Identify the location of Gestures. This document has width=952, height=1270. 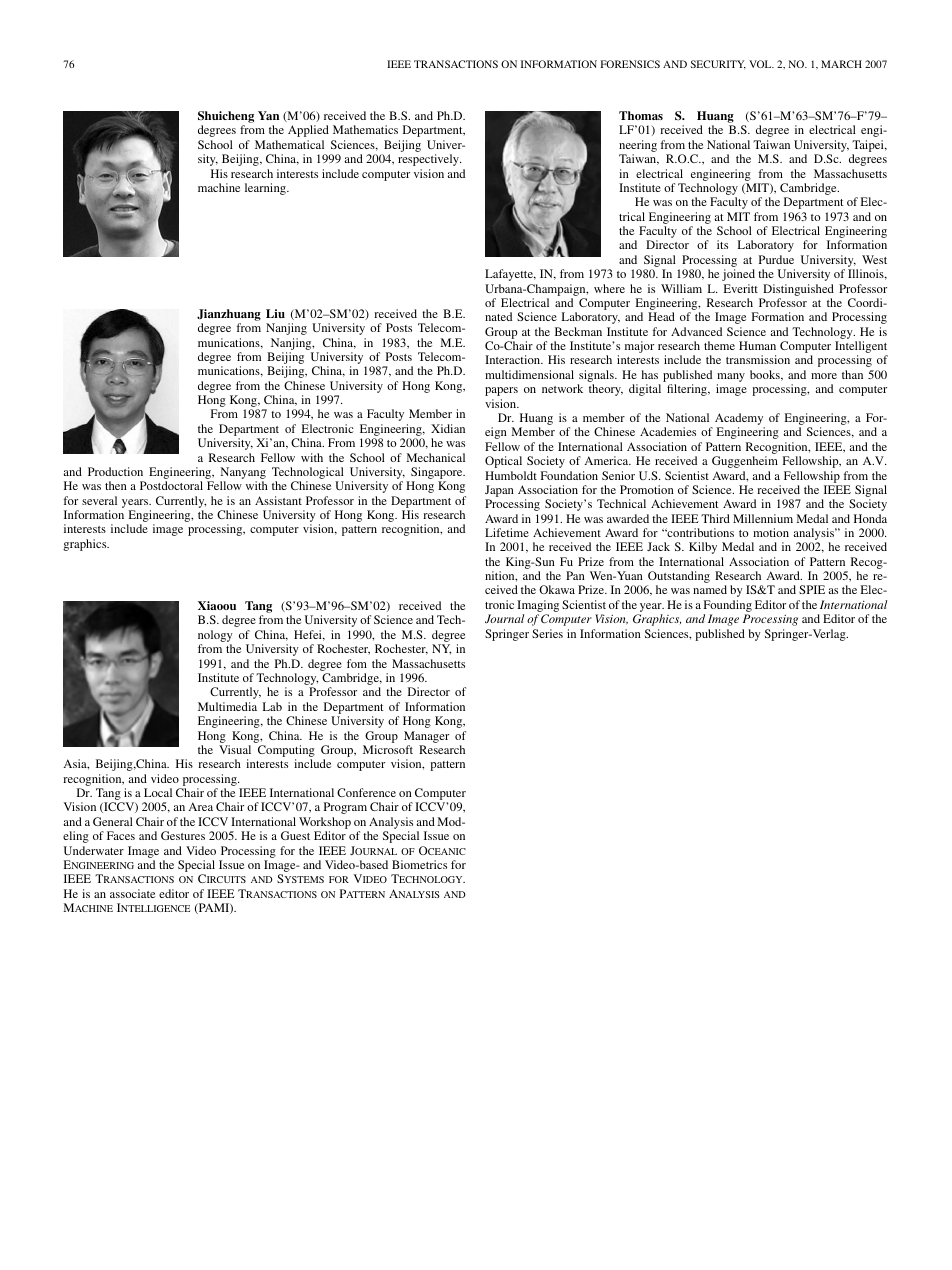
(183, 835).
